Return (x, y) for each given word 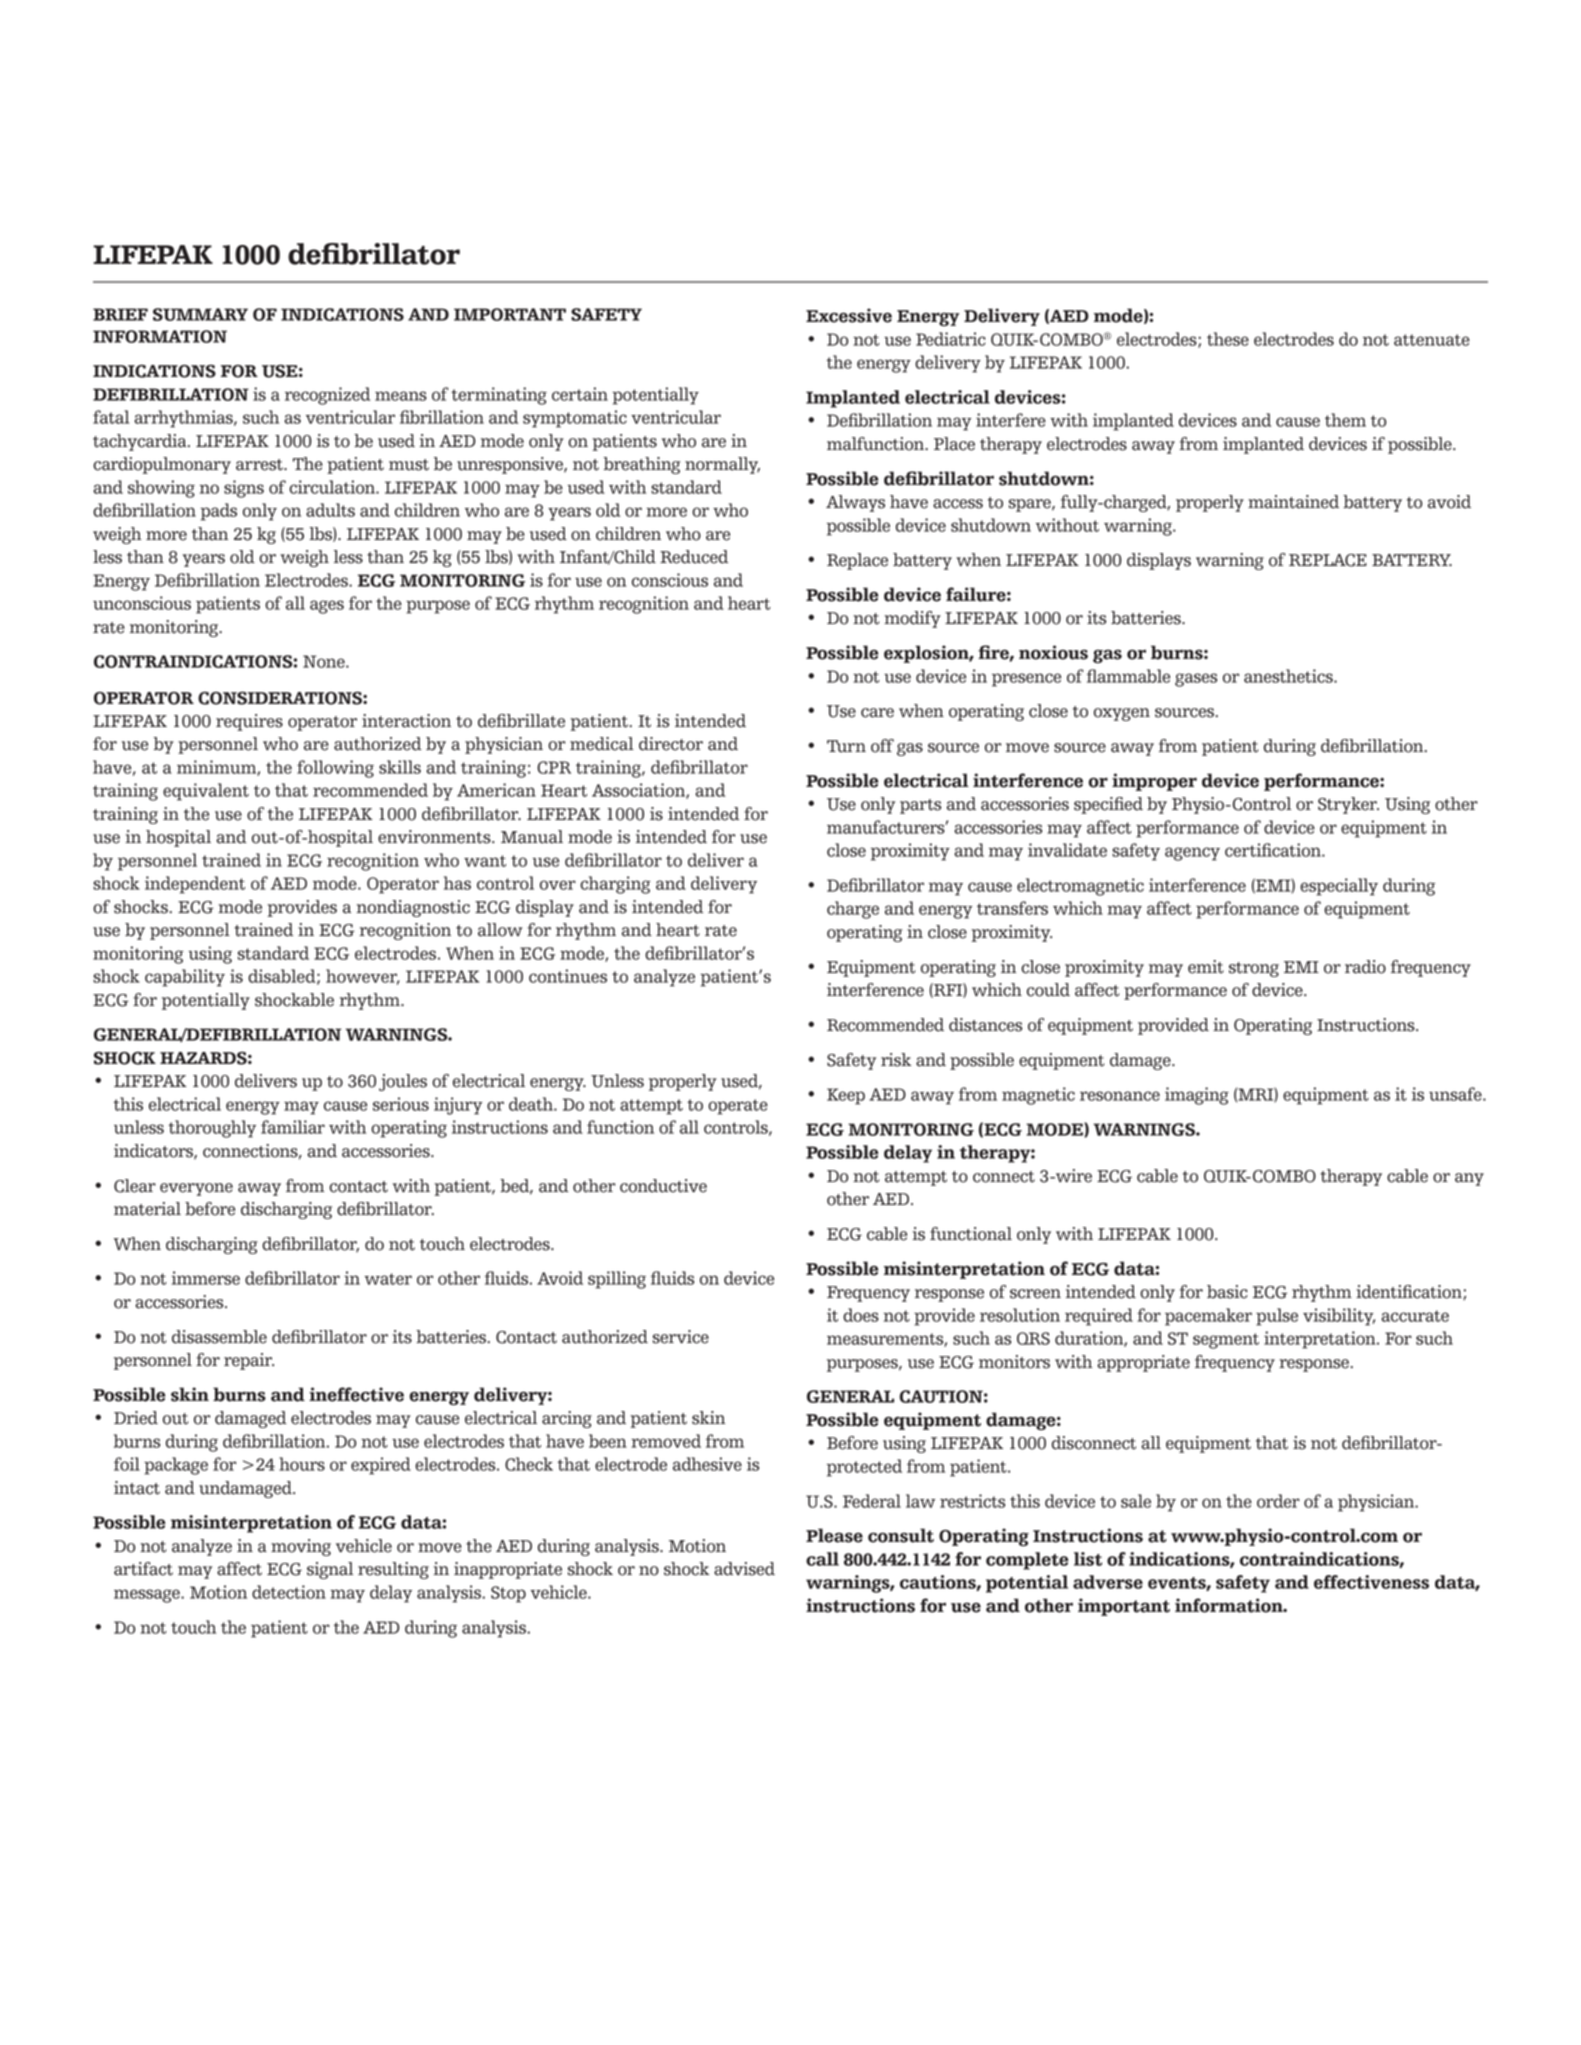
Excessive (849, 315)
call (822, 1559)
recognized (327, 396)
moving (301, 1547)
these (1228, 339)
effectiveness (1371, 1582)
